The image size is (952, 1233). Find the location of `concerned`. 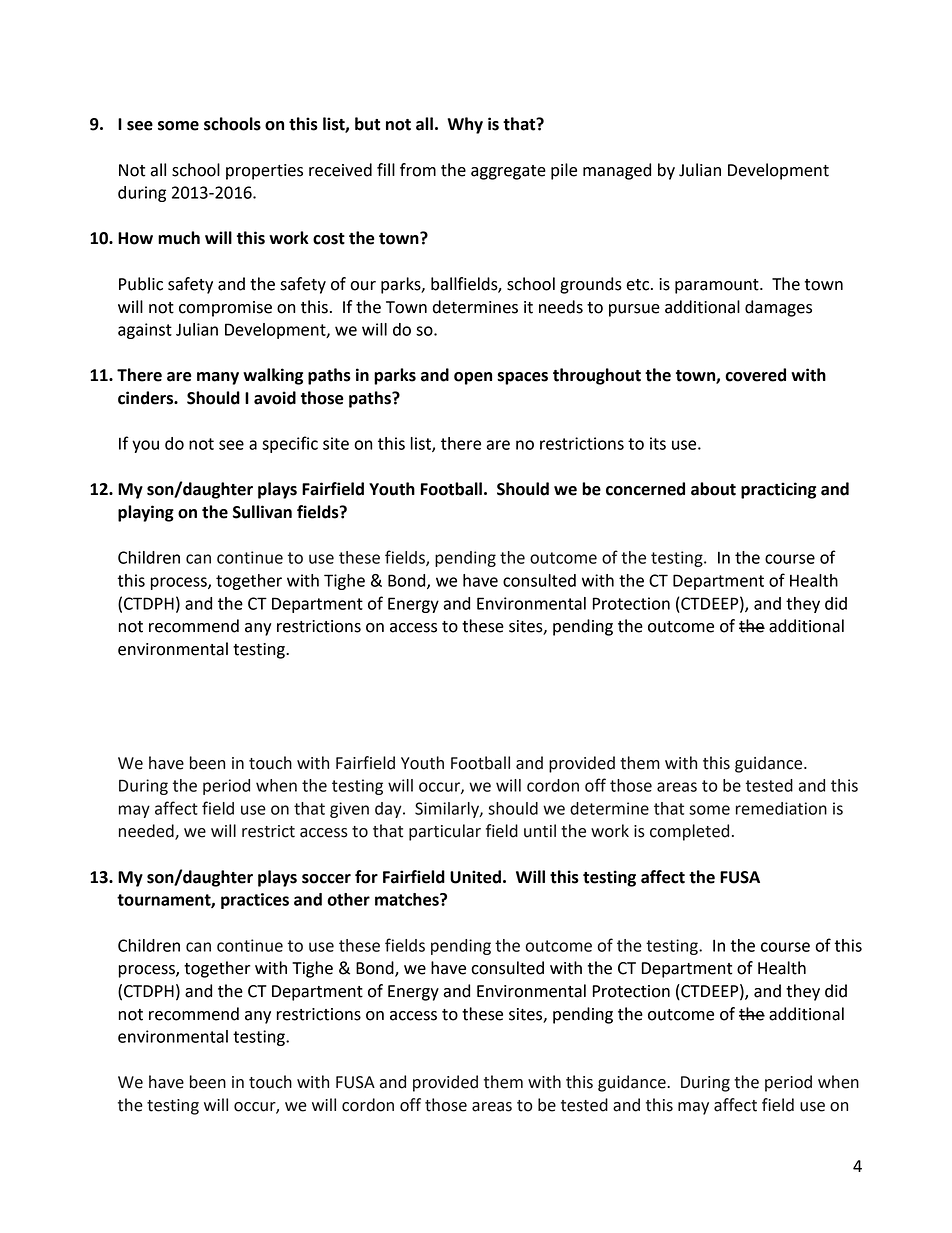

concerned is located at coordinates (645, 489).
